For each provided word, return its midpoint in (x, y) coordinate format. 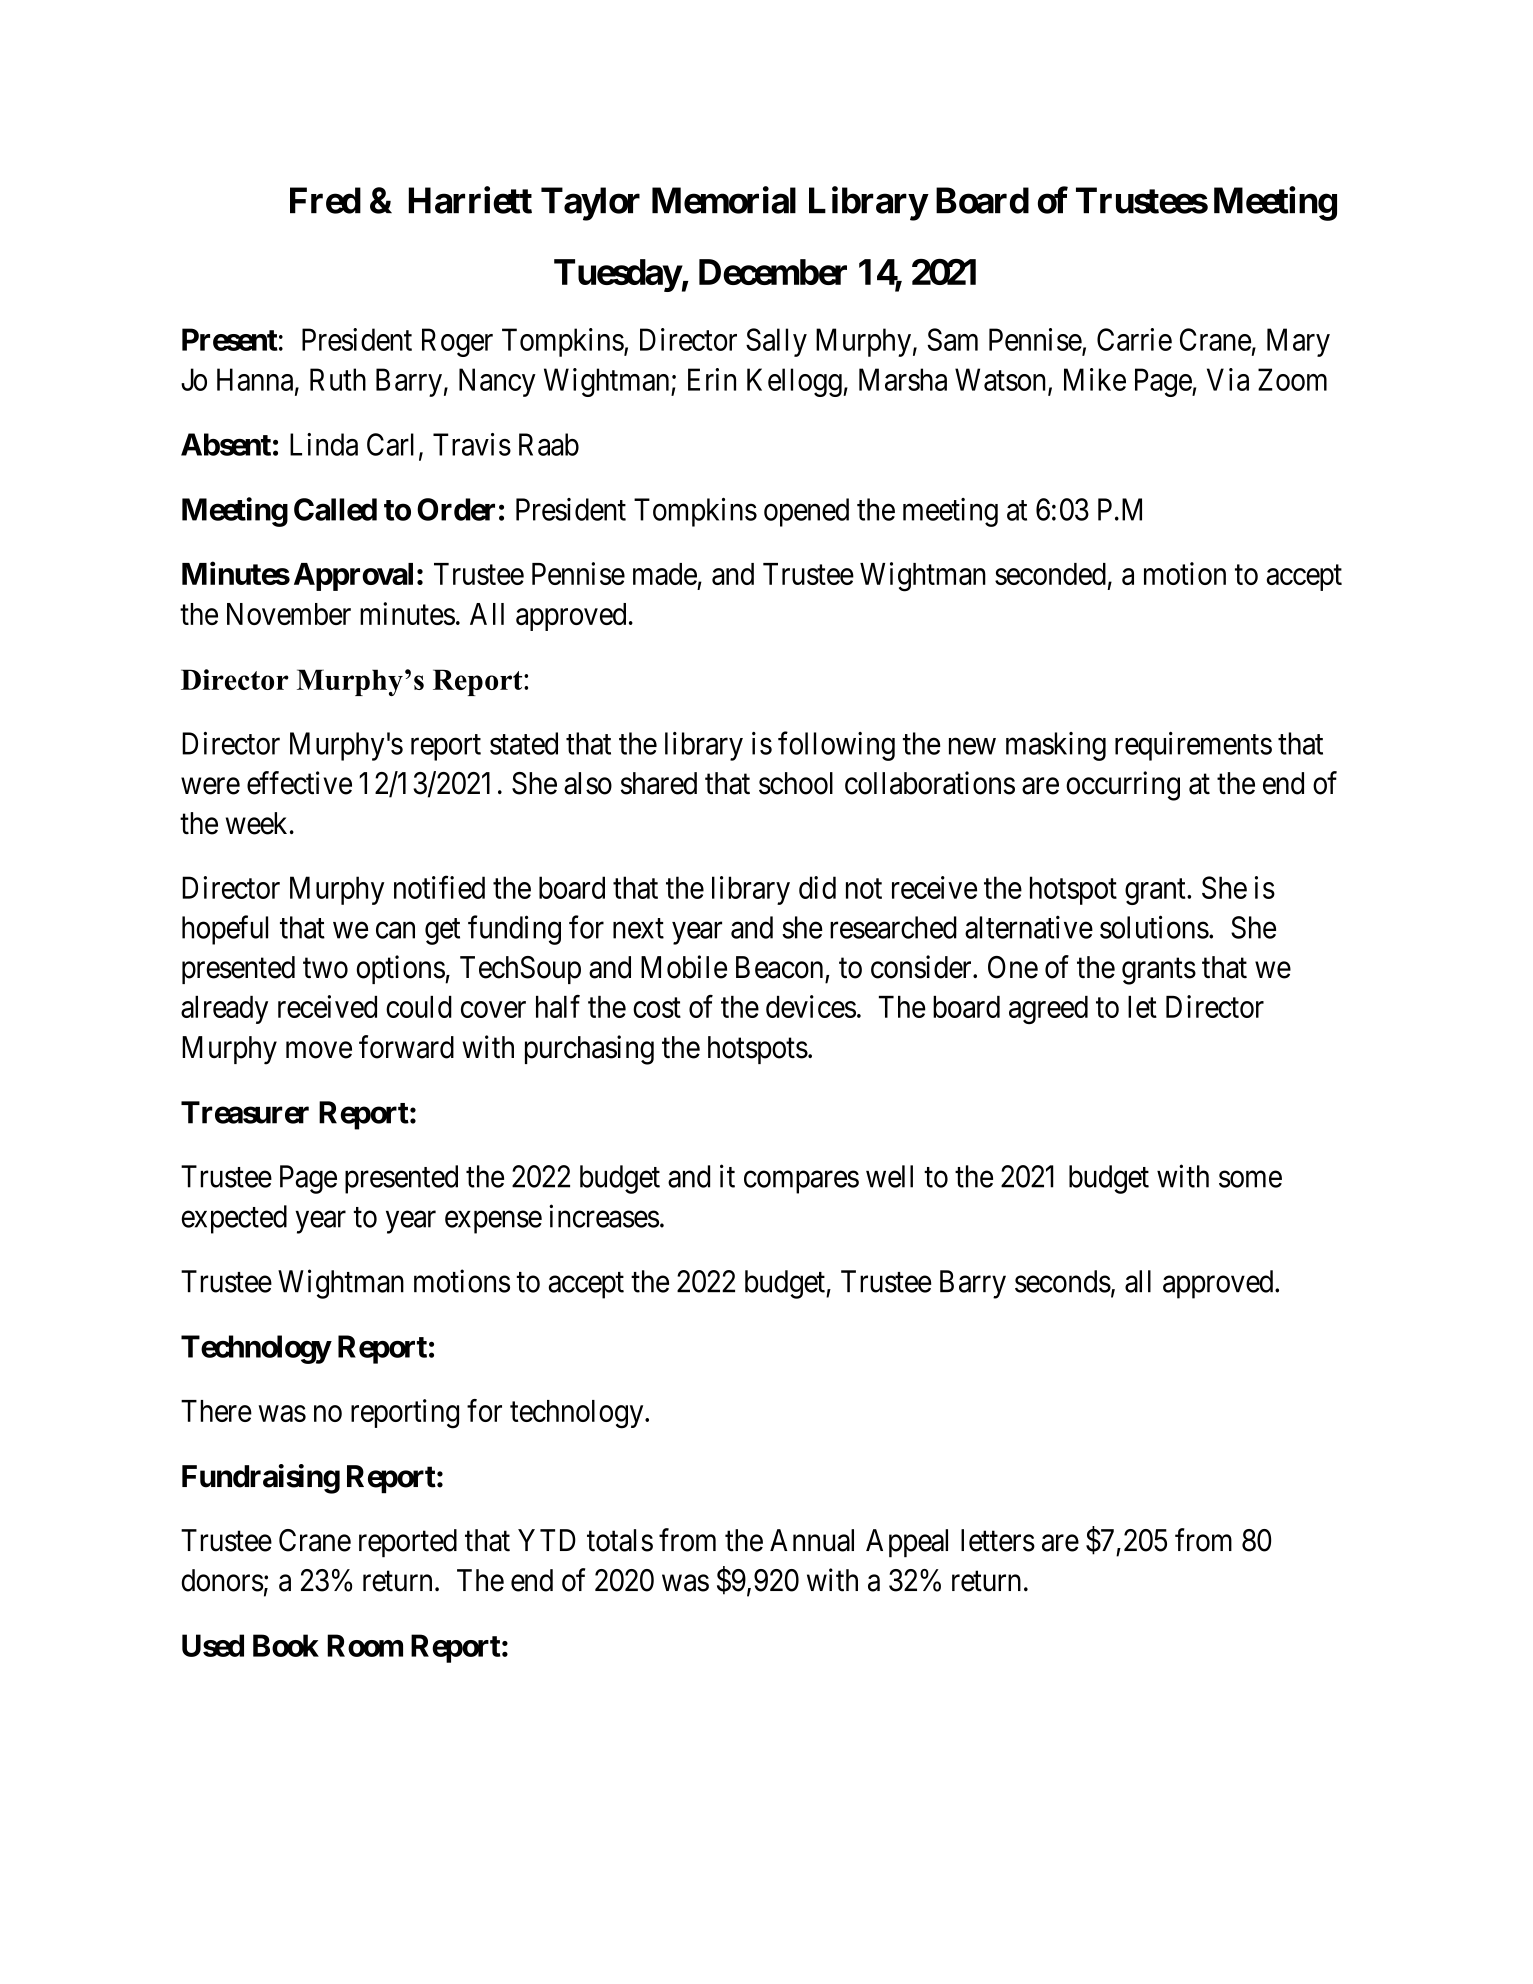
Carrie (1134, 339)
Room (365, 1645)
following (836, 746)
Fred (325, 200)
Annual (812, 1540)
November (289, 614)
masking (1056, 746)
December (773, 272)
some (1250, 1179)
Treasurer (245, 1112)
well (889, 1176)
